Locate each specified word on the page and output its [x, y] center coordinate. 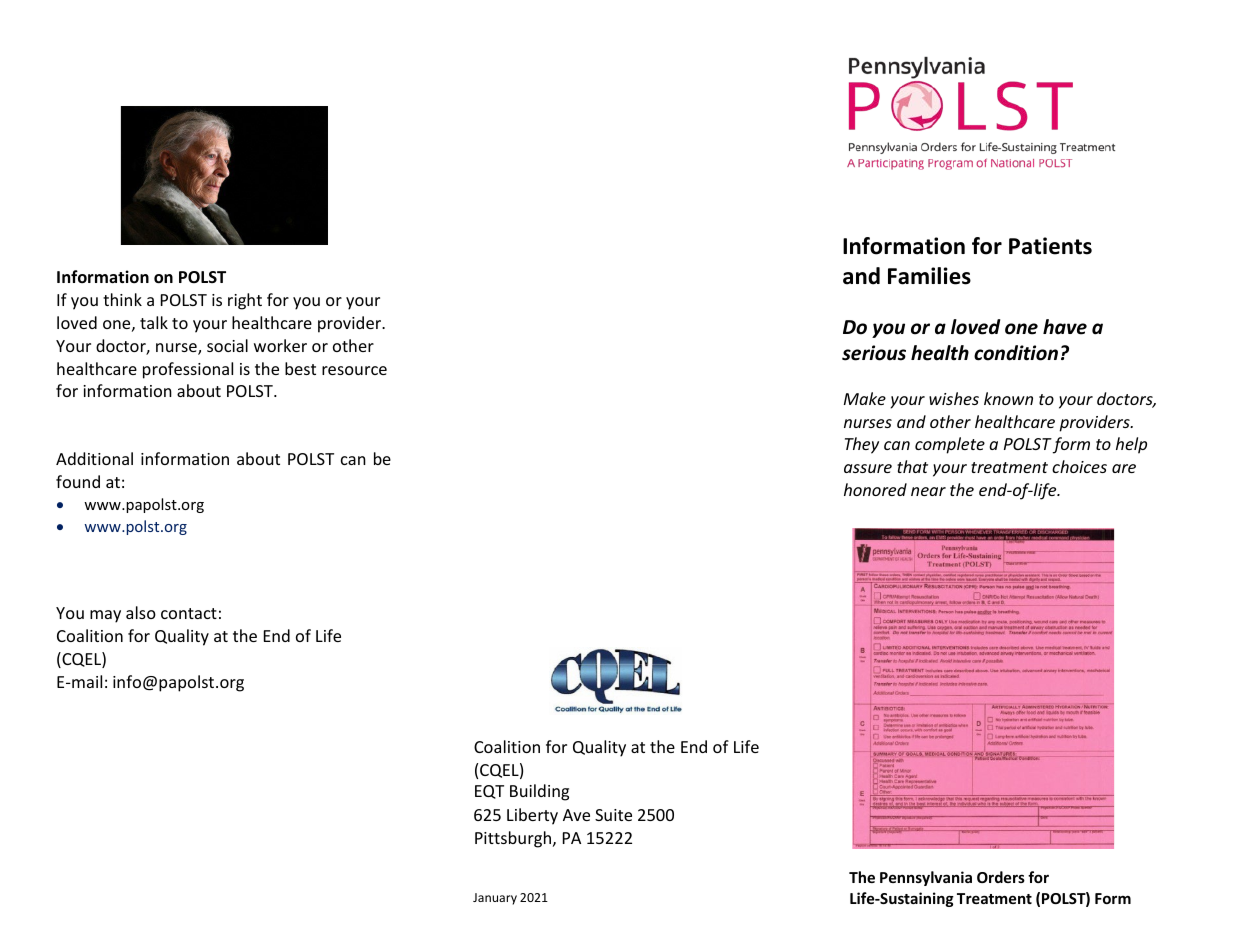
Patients [1050, 246]
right [245, 301]
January [495, 899]
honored [875, 489]
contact [189, 613]
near [928, 491]
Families [929, 276]
